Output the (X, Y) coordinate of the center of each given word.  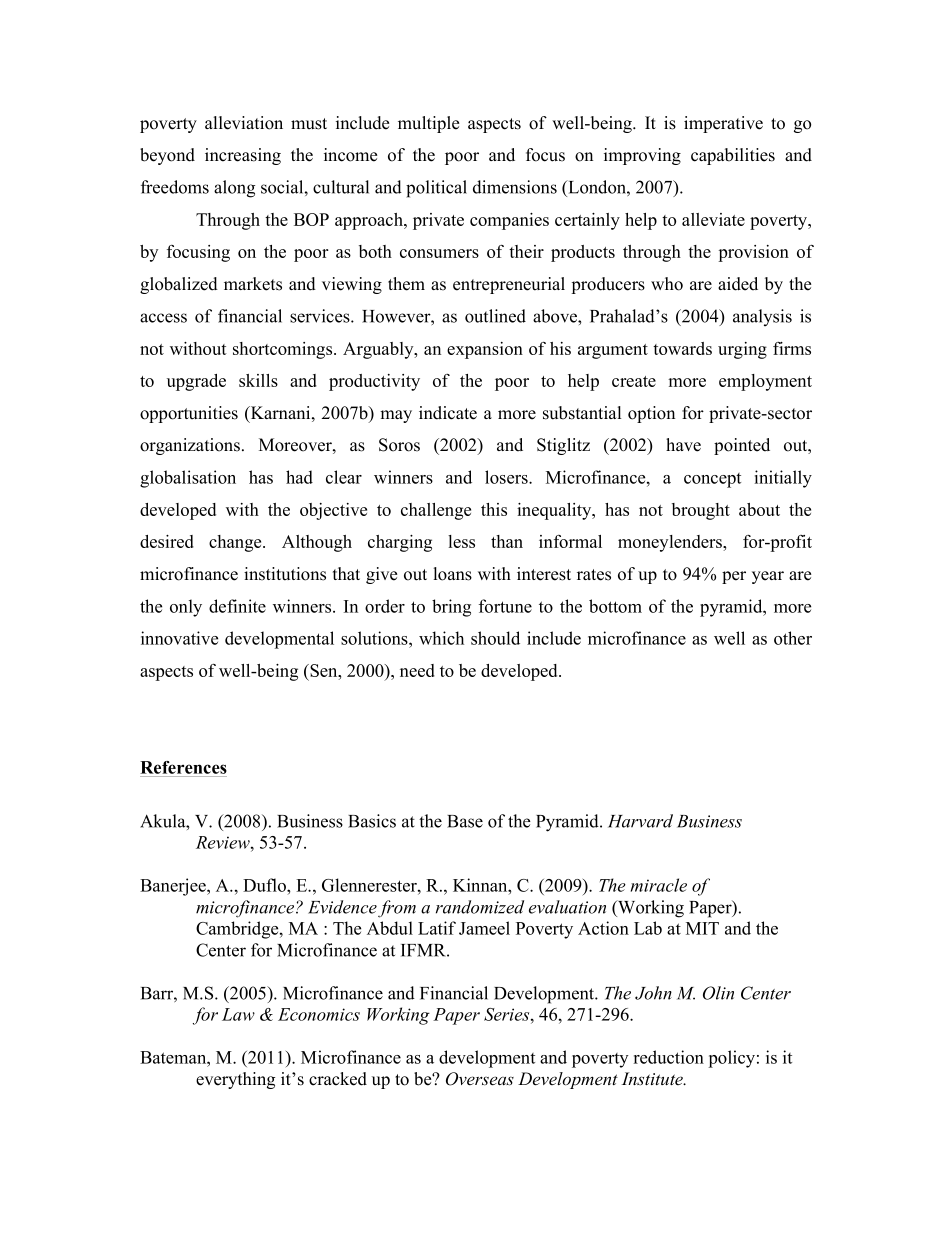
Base (465, 821)
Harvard (640, 821)
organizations (190, 446)
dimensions (515, 187)
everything (235, 1080)
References (183, 767)
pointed (742, 446)
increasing (243, 156)
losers (507, 477)
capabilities (733, 156)
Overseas (480, 1079)
